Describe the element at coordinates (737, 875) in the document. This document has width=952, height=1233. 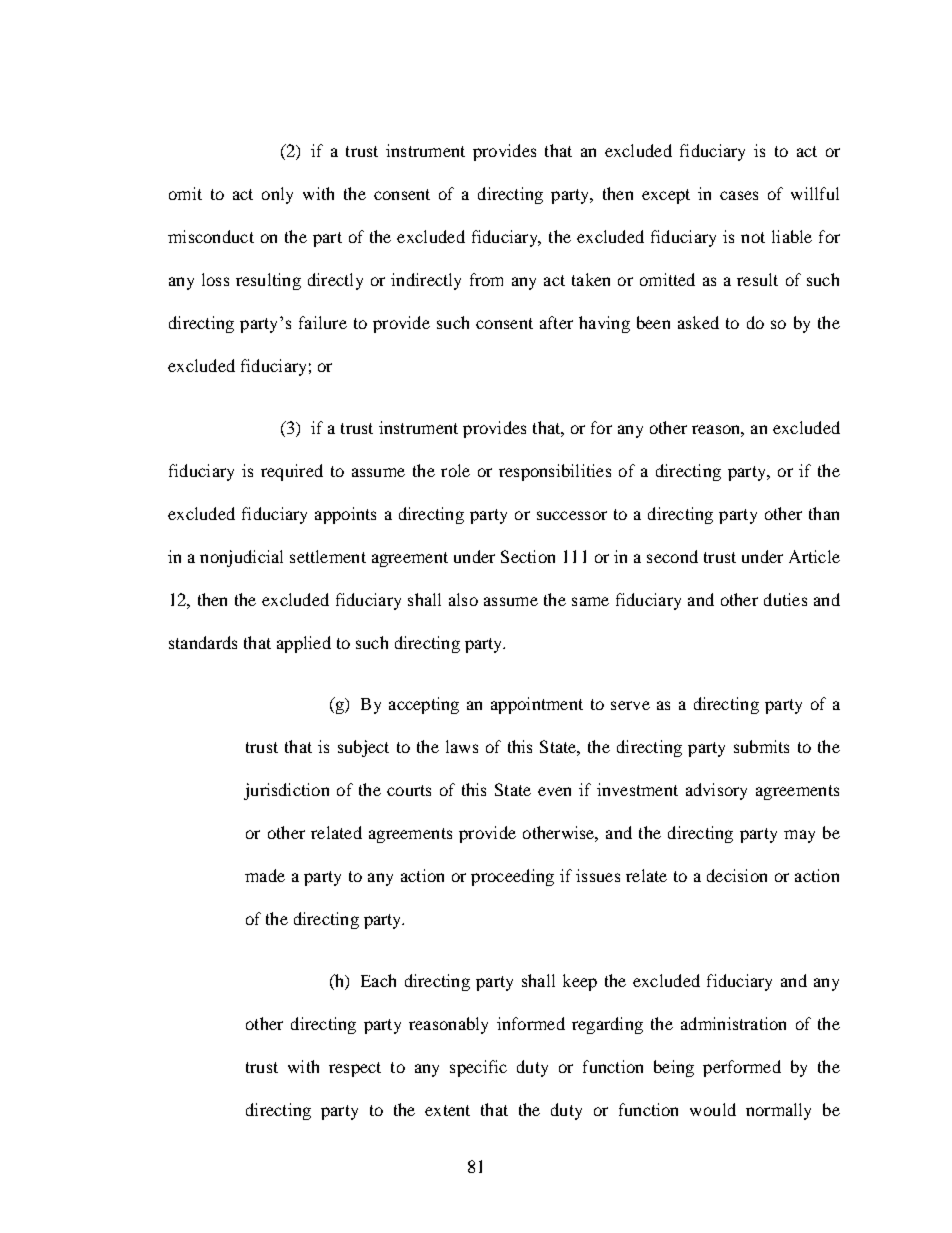
I see `decision` at that location.
